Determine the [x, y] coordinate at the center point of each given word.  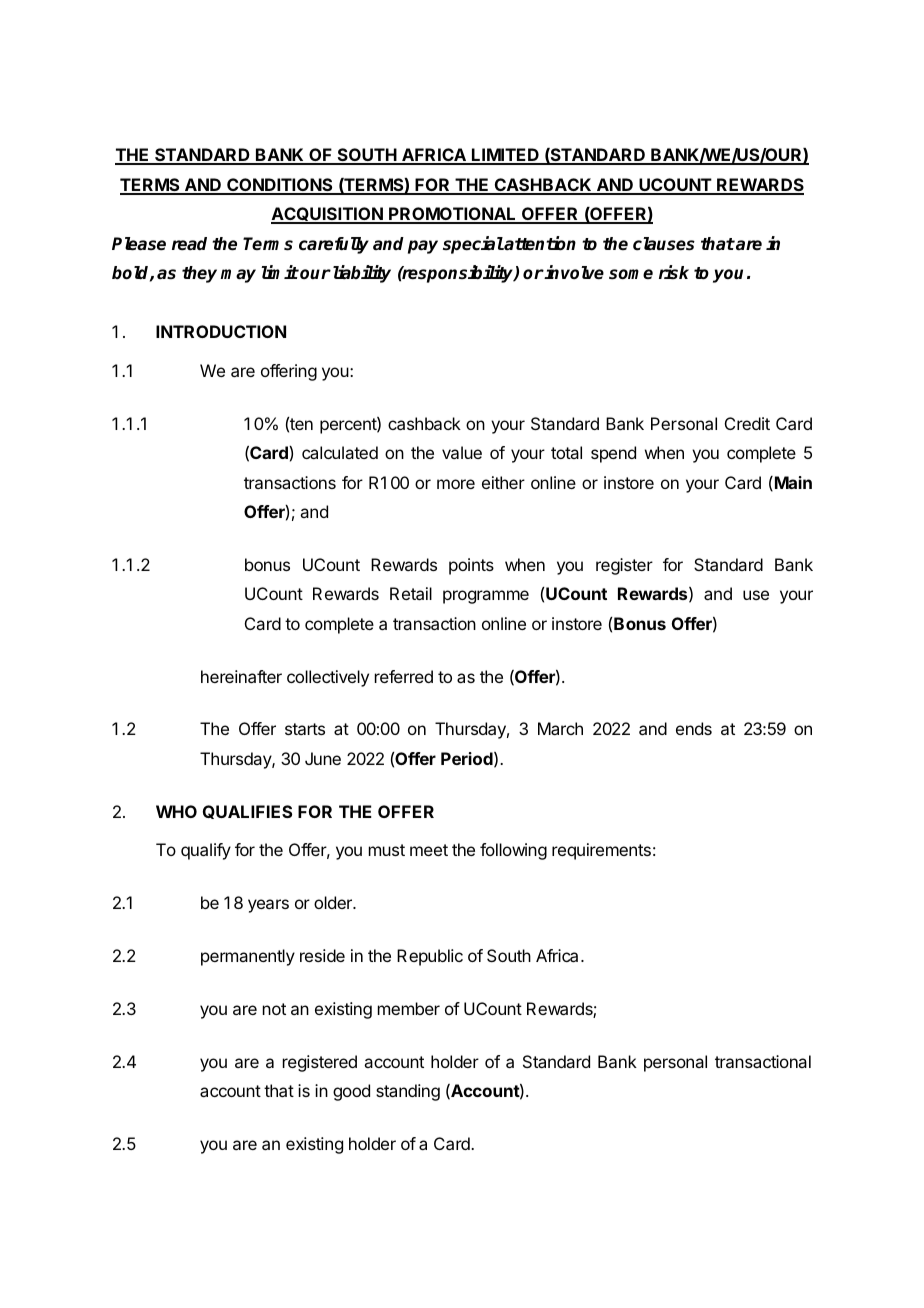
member [409, 1008]
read [189, 244]
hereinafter [241, 676]
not [274, 1009]
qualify [206, 851]
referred [404, 676]
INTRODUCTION [221, 331]
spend [613, 454]
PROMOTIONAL [453, 215]
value [462, 452]
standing [408, 1092]
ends [694, 728]
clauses [664, 244]
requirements [601, 851]
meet [429, 850]
